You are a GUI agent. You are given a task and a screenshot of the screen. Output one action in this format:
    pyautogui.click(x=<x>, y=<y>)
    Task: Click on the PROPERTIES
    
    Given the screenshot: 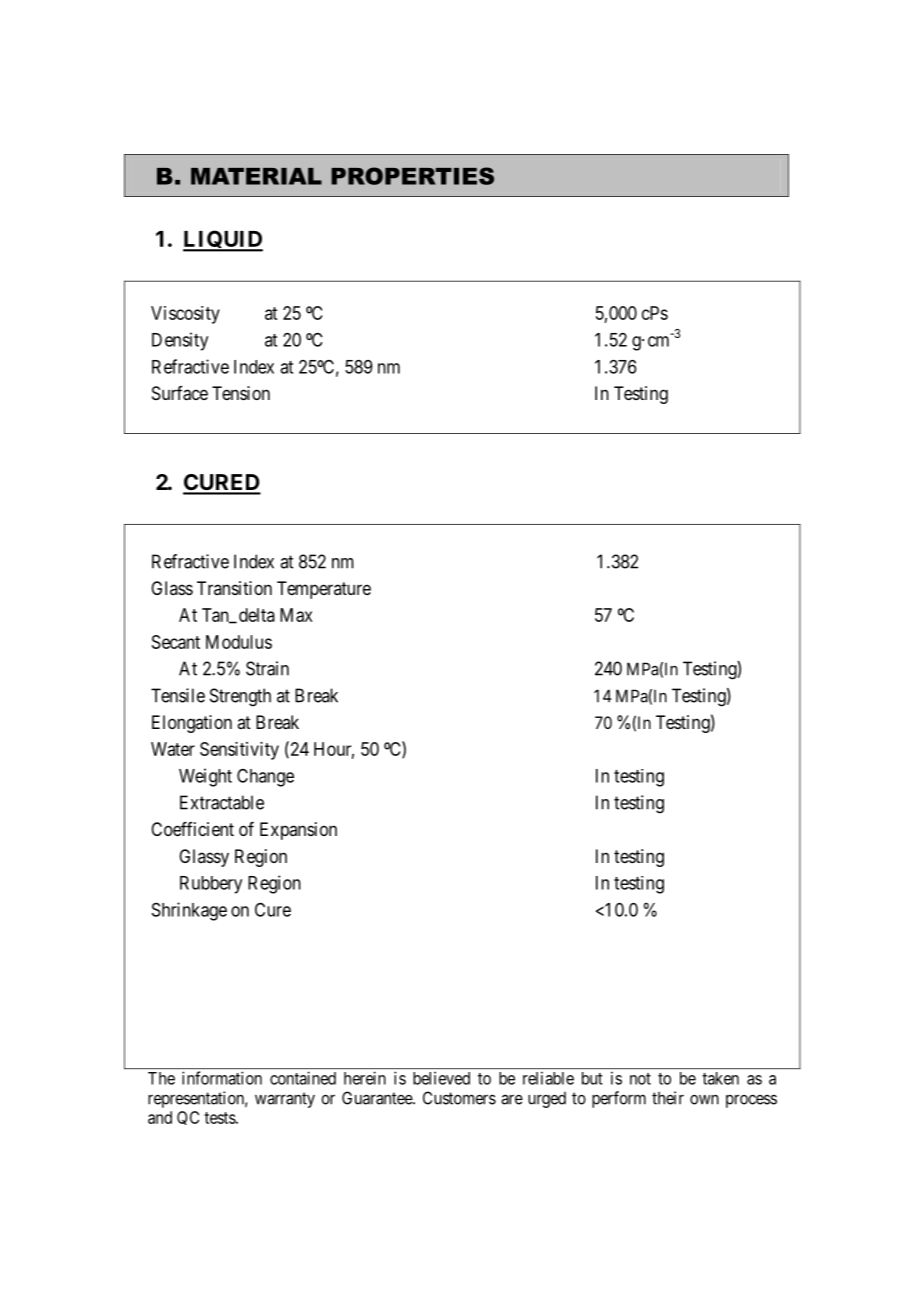 What is the action you would take?
    pyautogui.click(x=412, y=176)
